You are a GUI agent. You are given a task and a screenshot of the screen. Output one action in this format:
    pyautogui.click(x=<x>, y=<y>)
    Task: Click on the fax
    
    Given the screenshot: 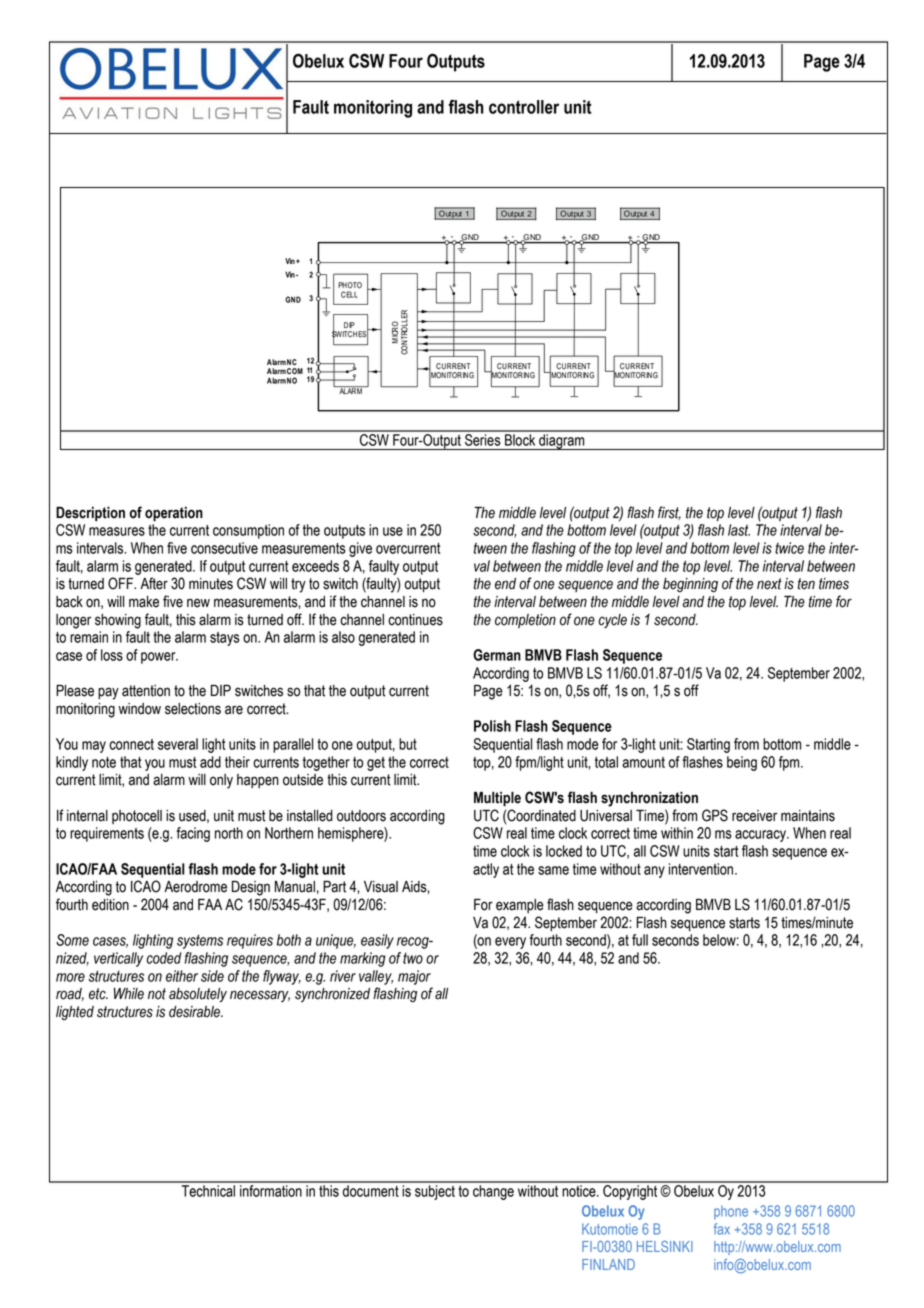 What is the action you would take?
    pyautogui.click(x=722, y=1229)
